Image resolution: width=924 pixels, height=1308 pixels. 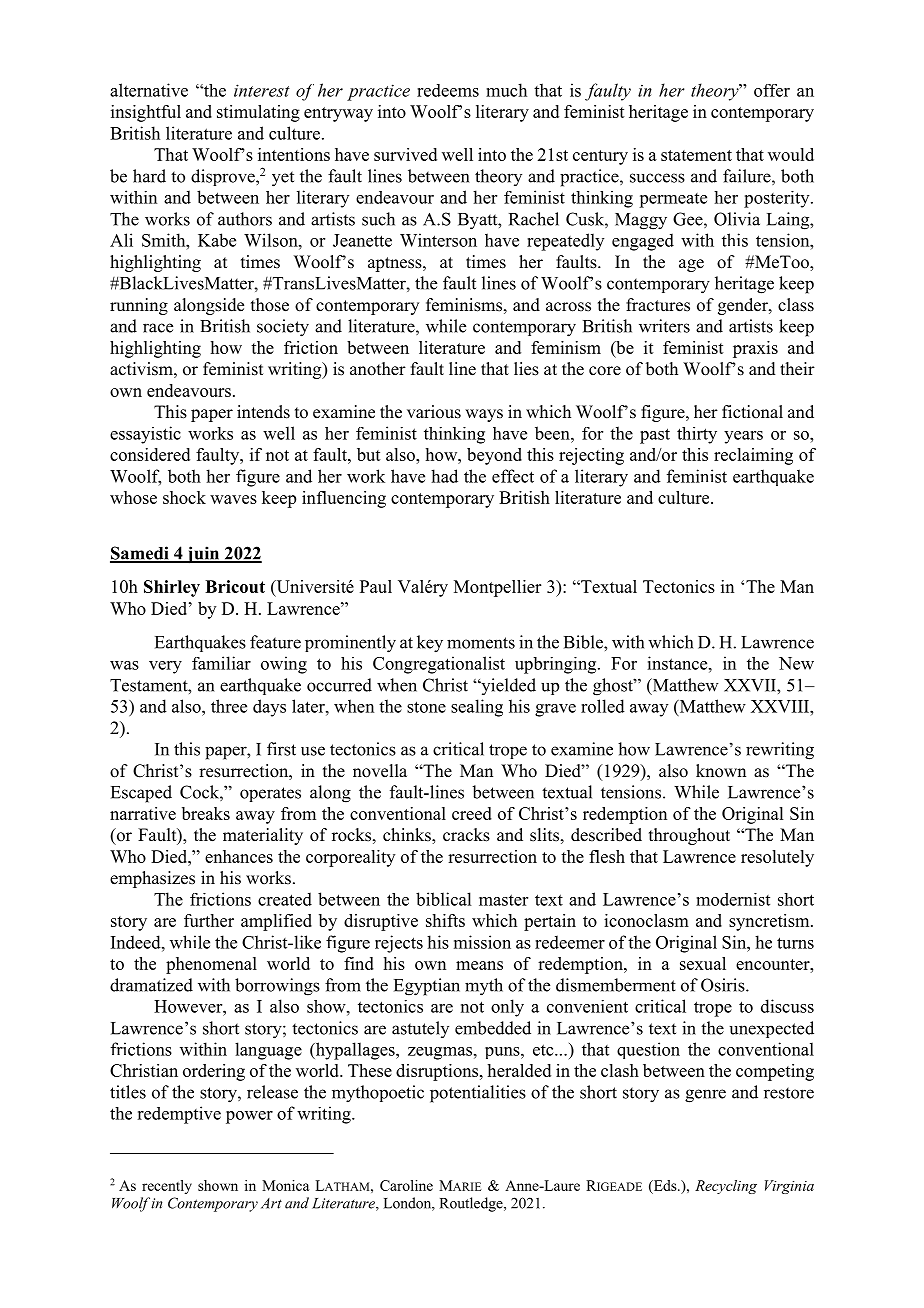 What do you see at coordinates (497, 588) in the screenshot?
I see `Montpellier` at bounding box center [497, 588].
